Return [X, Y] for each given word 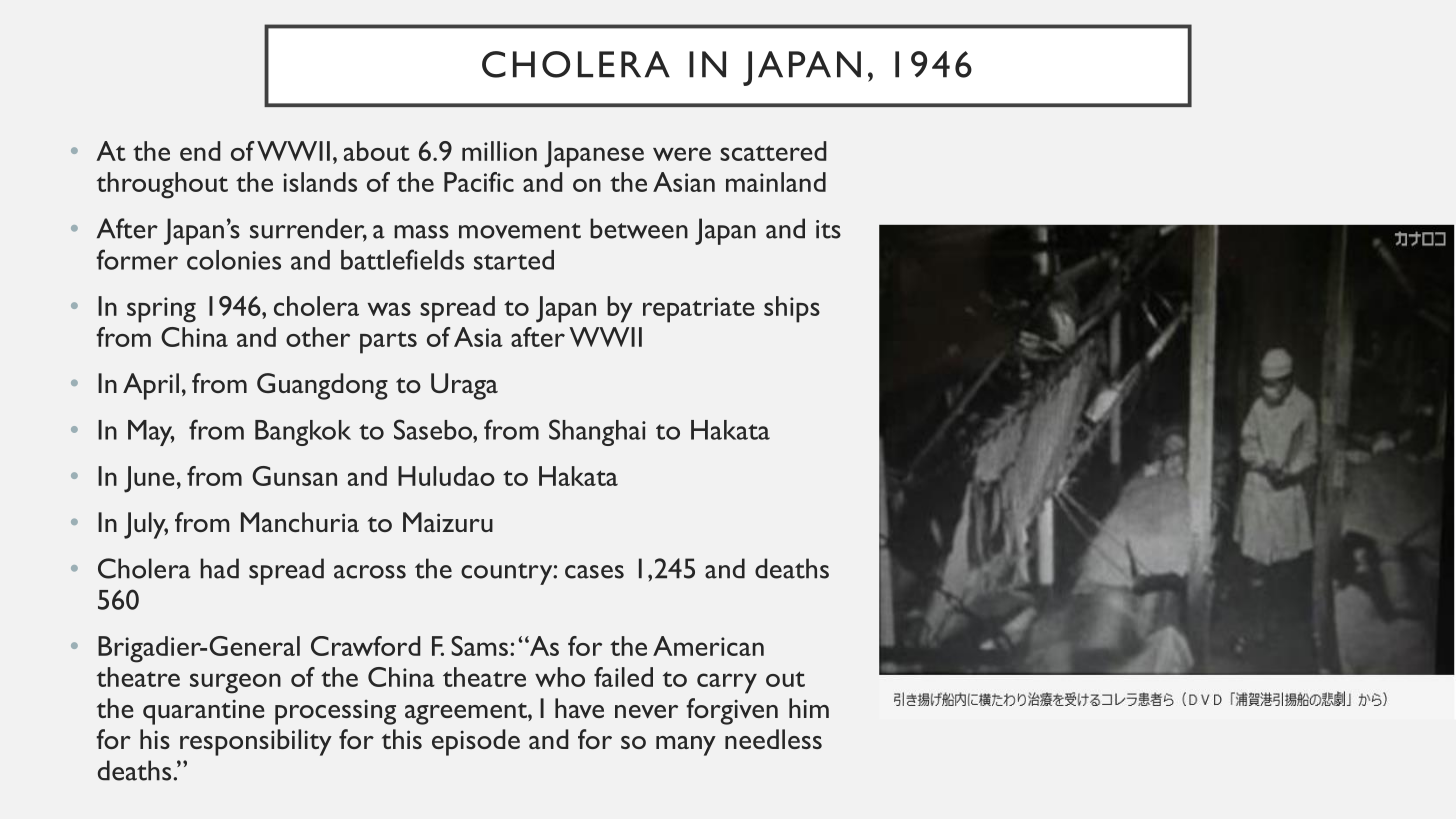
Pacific [479, 182]
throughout [162, 185]
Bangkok [303, 433]
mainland [776, 182]
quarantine [204, 712]
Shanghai [597, 432]
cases [594, 572]
